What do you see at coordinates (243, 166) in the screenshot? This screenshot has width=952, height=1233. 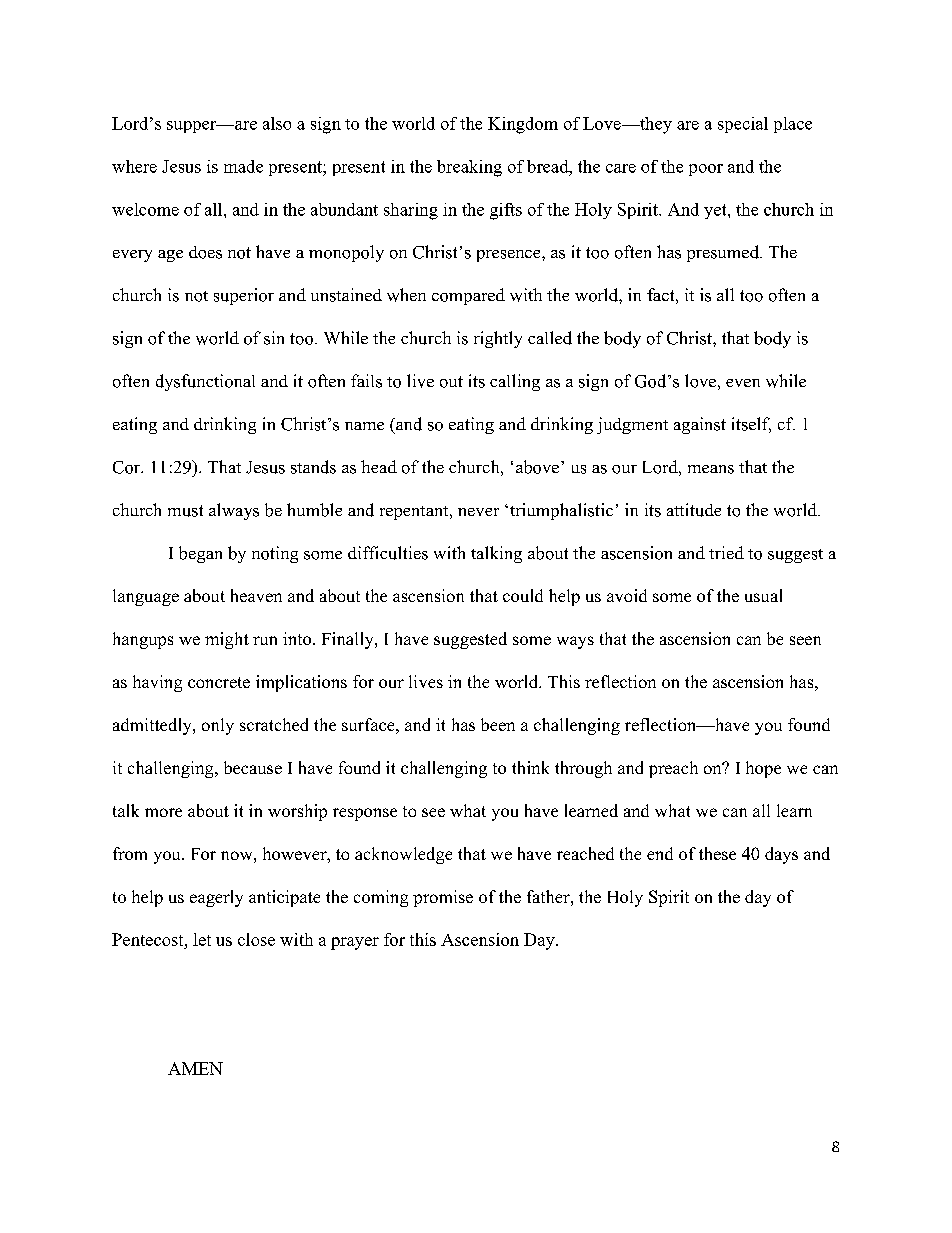 I see `made` at bounding box center [243, 166].
